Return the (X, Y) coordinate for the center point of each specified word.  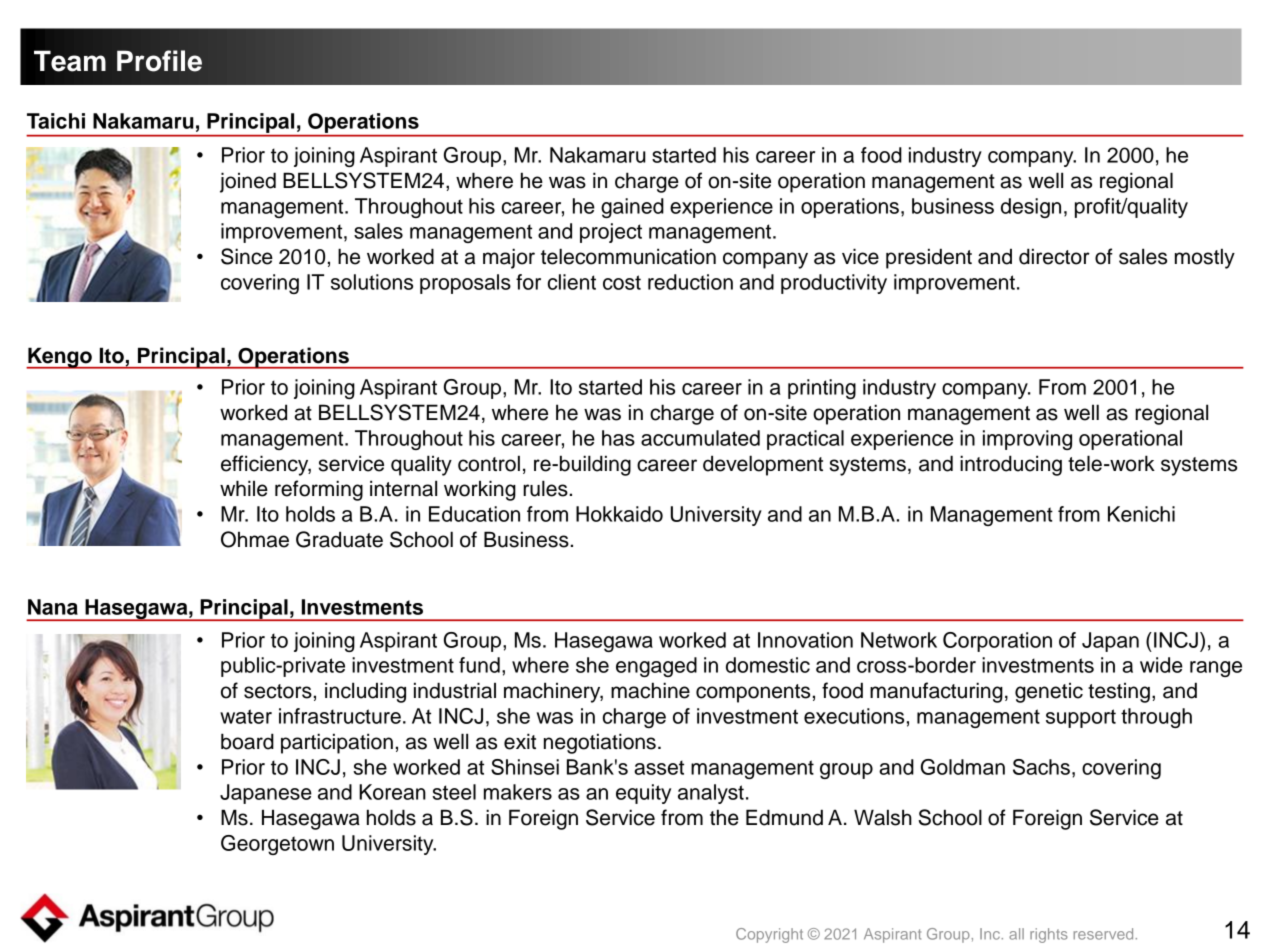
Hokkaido (619, 514)
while (244, 488)
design (1031, 208)
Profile (159, 61)
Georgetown (277, 845)
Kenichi (1141, 514)
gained (632, 208)
